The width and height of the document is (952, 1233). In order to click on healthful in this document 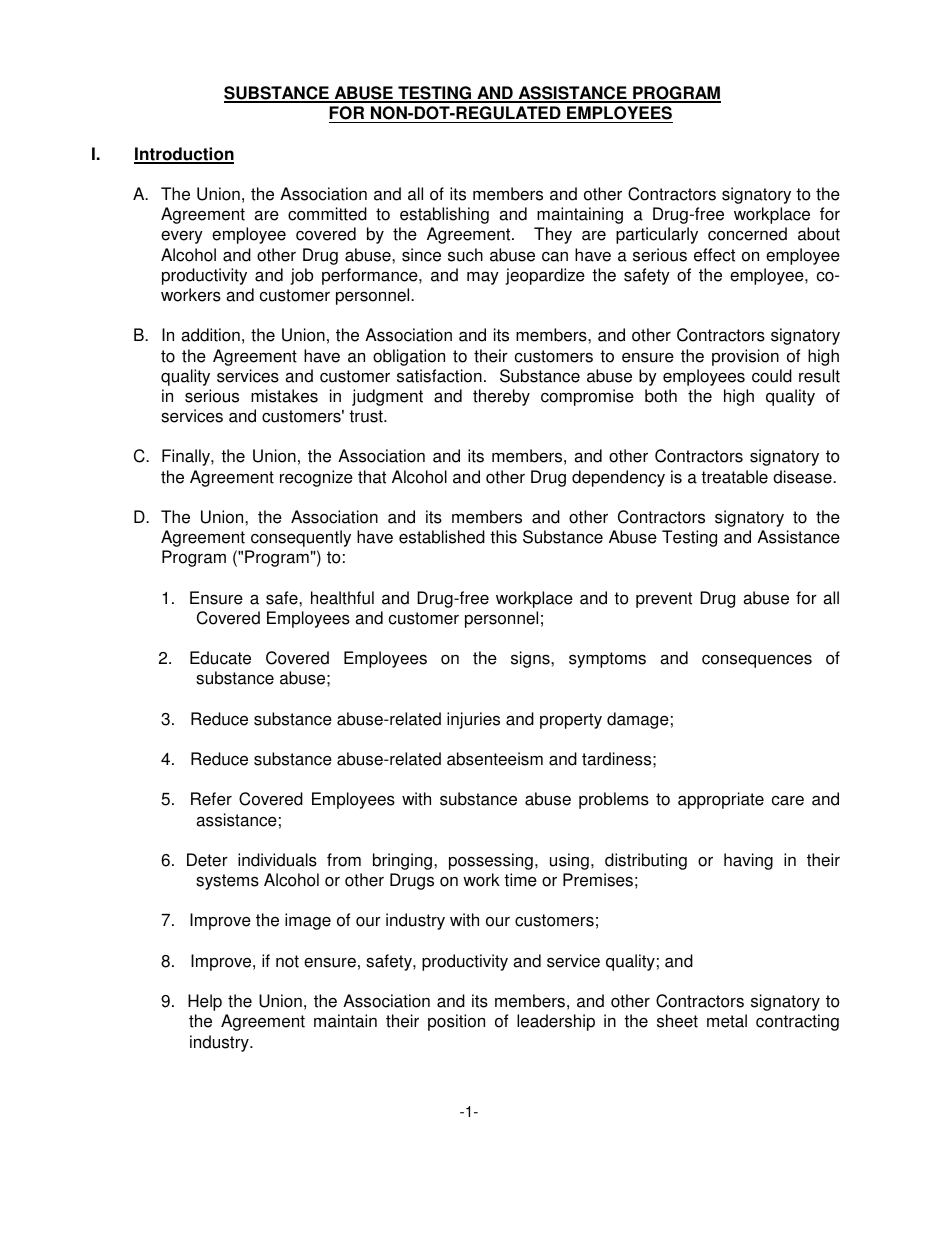, I will do `click(342, 598)`.
